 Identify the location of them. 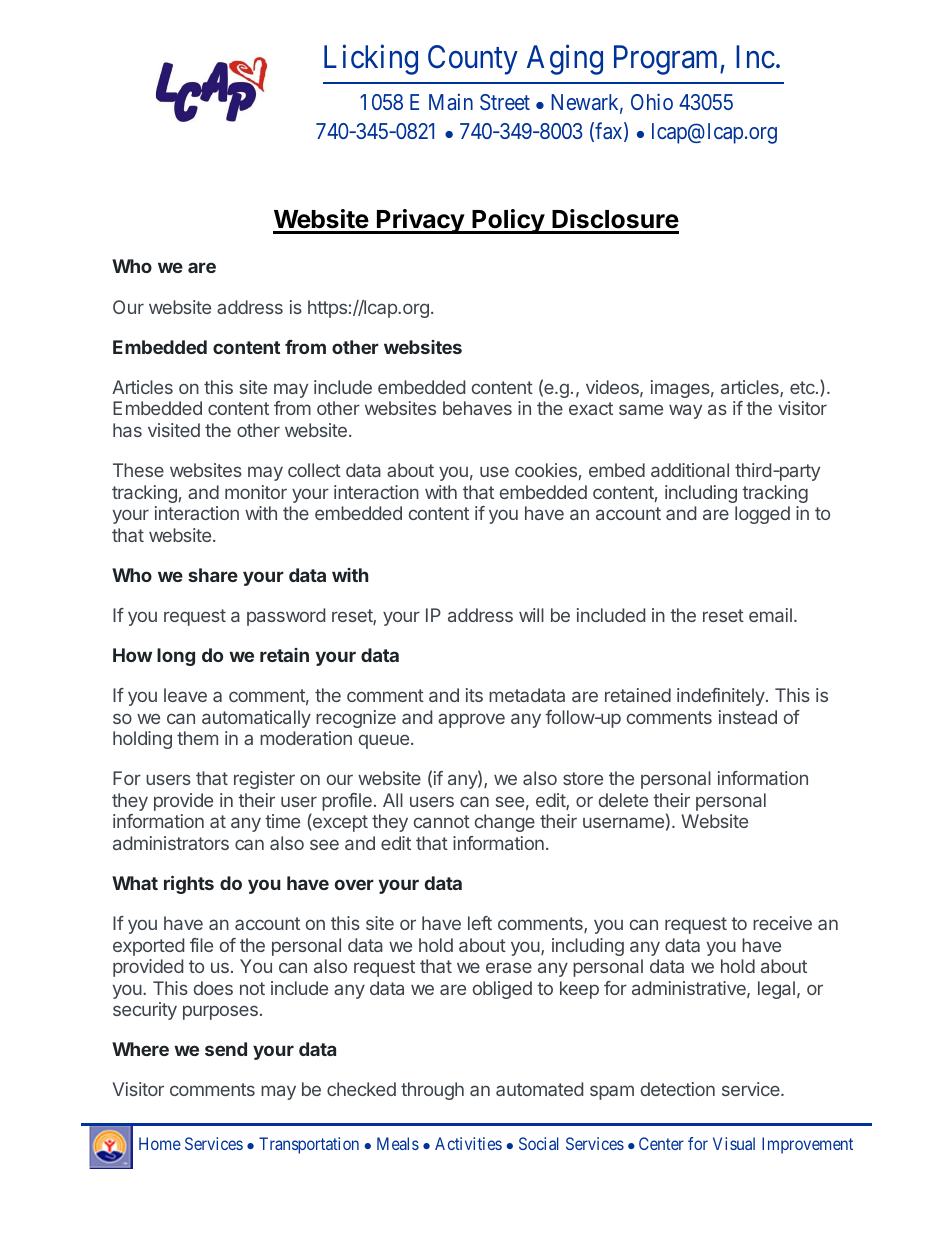
(197, 738).
